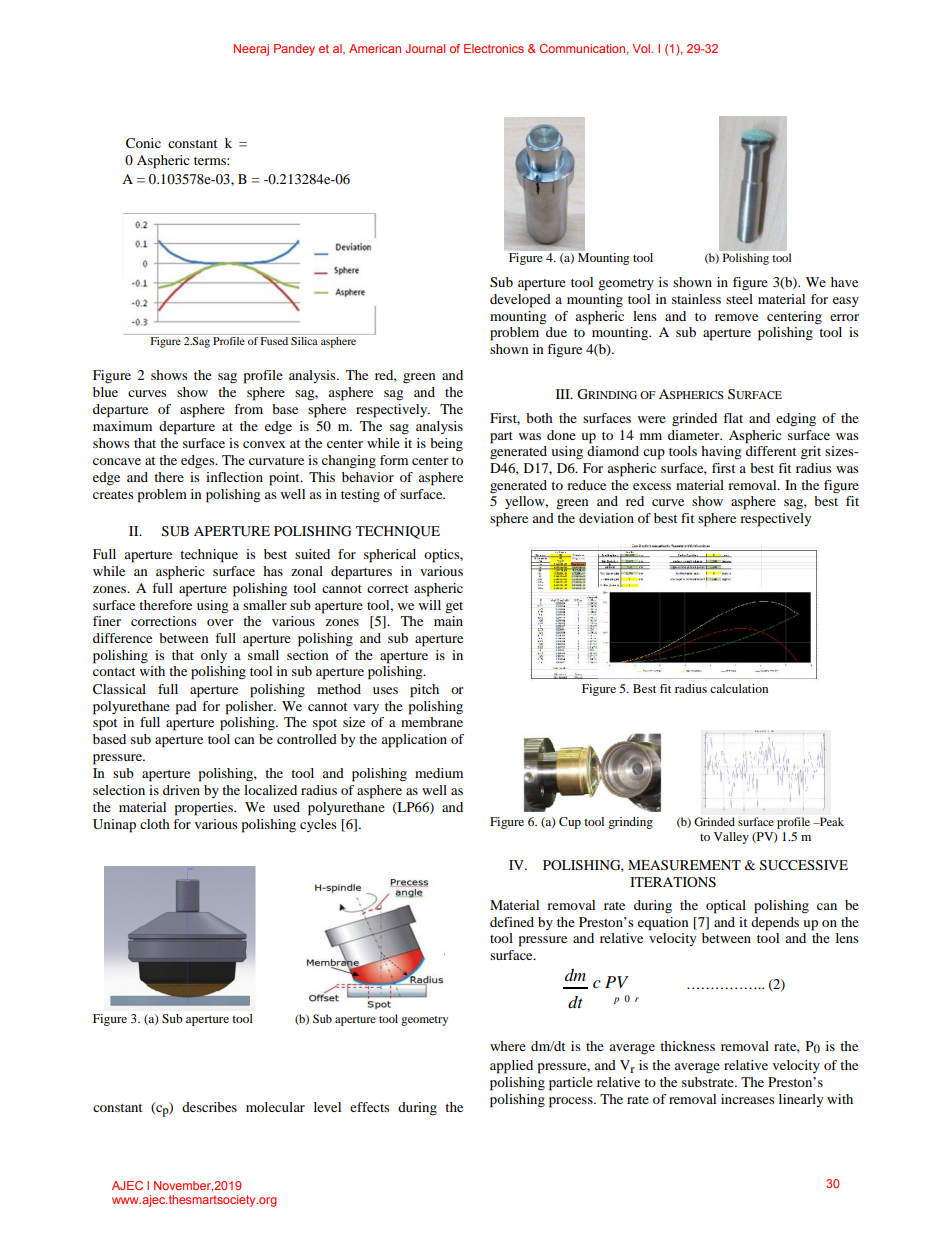 The image size is (952, 1233). What do you see at coordinates (739, 688) in the document?
I see `calculation` at bounding box center [739, 688].
